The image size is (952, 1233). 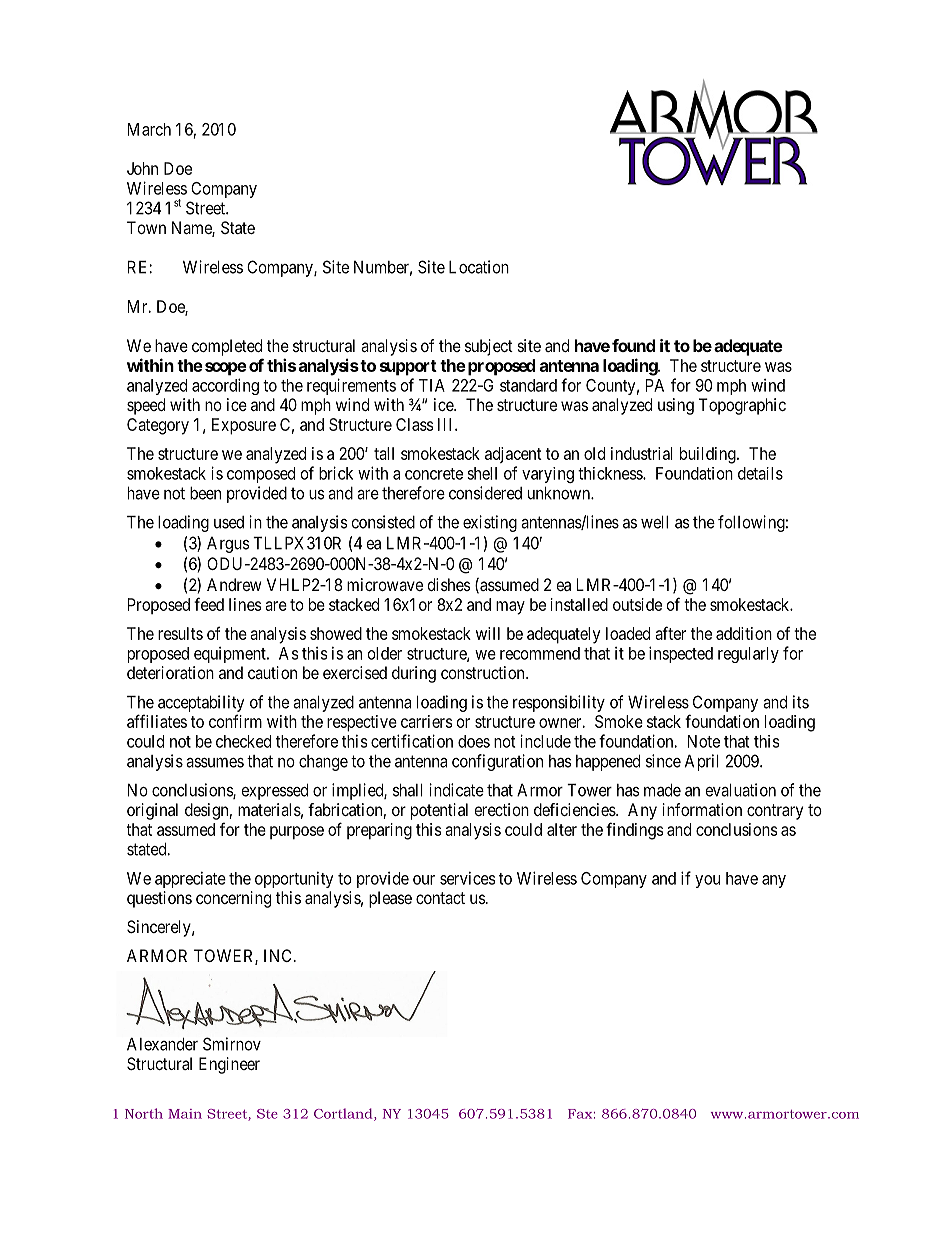 What do you see at coordinates (488, 633) in the screenshot?
I see `will` at bounding box center [488, 633].
